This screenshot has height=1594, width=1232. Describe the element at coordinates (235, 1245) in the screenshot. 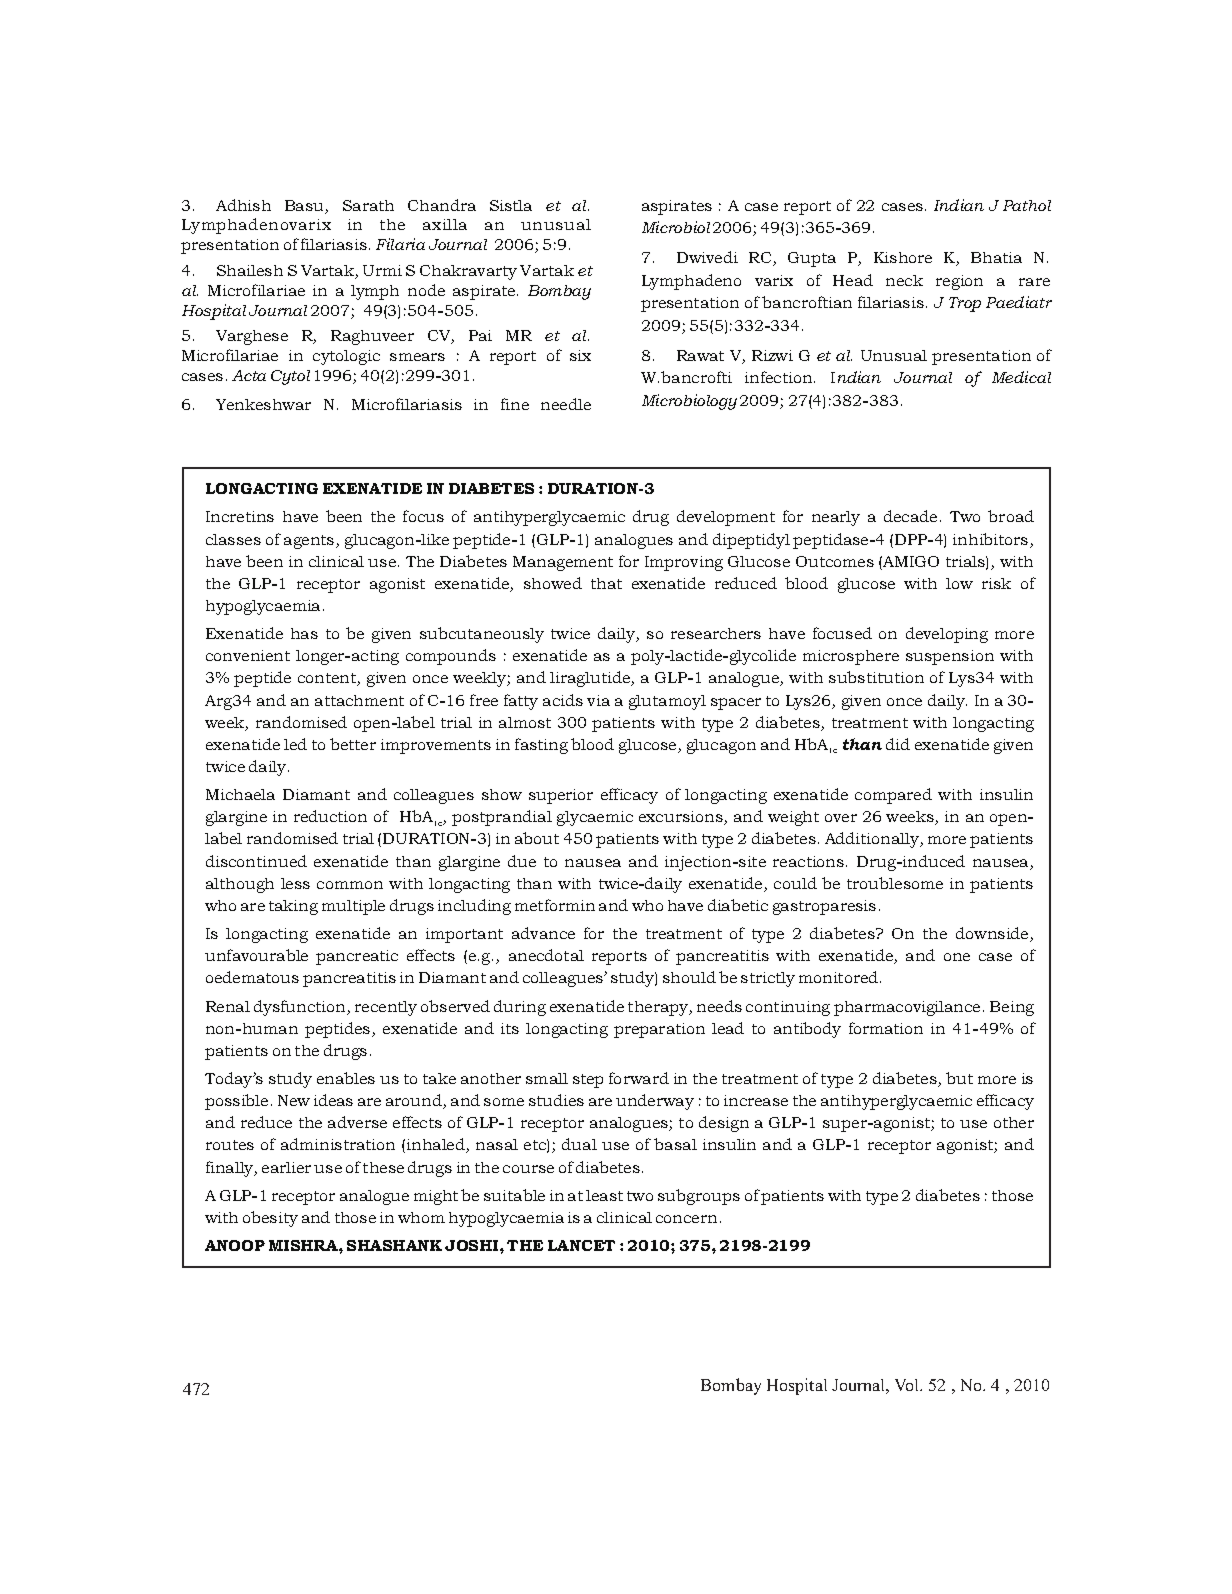

I see `ANOOP` at that location.
